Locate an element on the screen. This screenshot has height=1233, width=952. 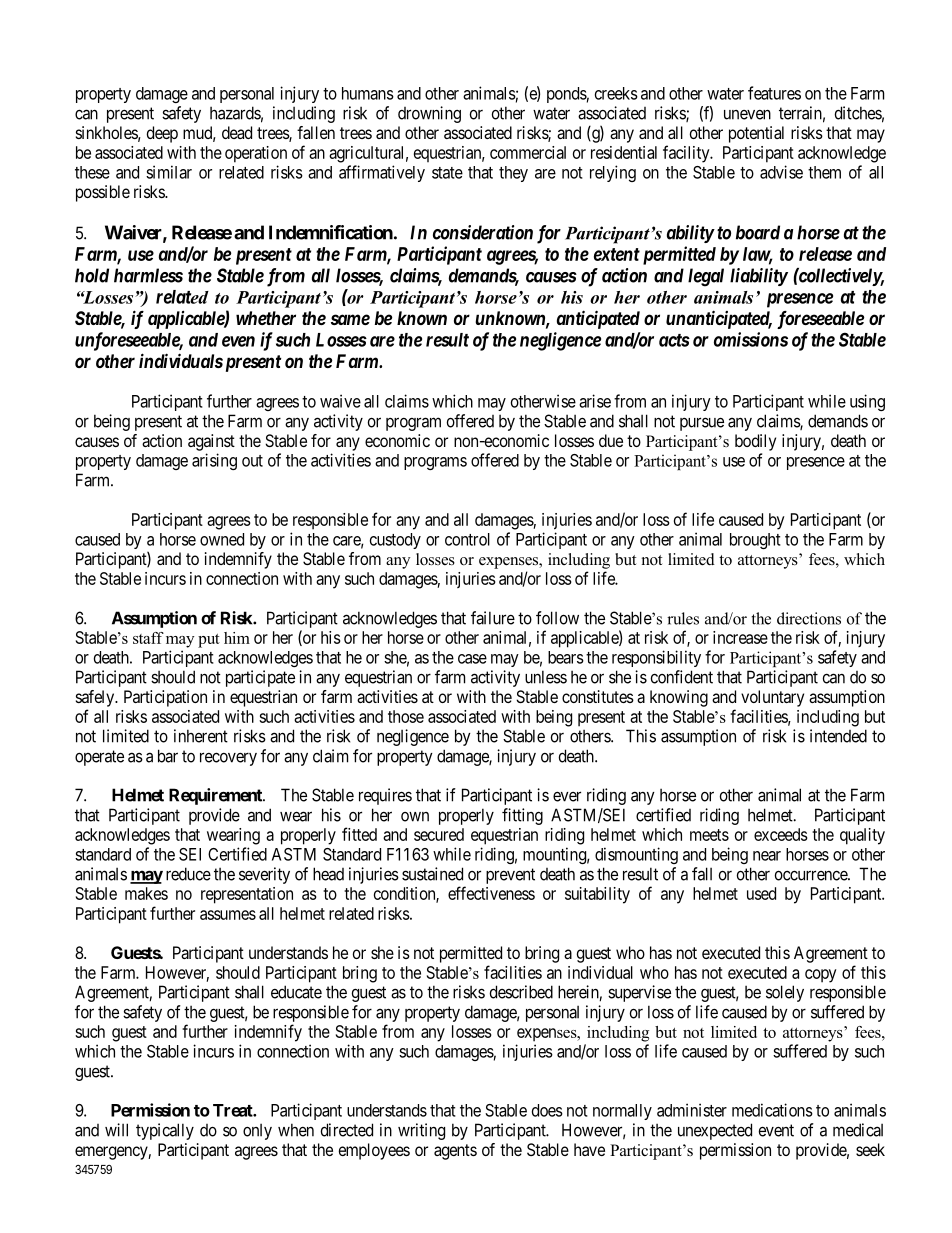
deep is located at coordinates (162, 134).
